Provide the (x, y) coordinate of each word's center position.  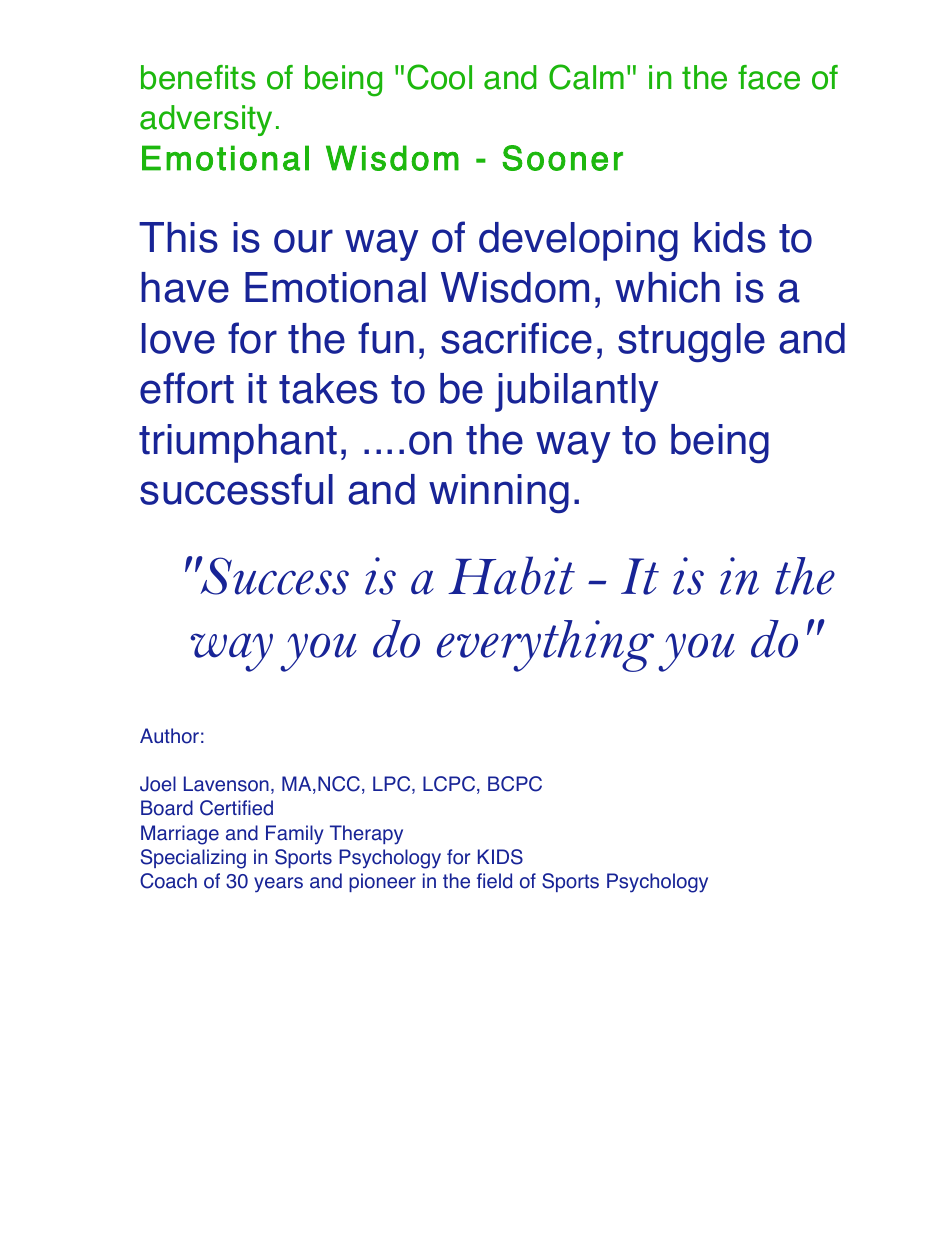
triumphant (238, 443)
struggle (691, 342)
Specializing (193, 859)
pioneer (382, 882)
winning (499, 493)
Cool (439, 77)
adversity (206, 120)
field (494, 881)
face (769, 77)
